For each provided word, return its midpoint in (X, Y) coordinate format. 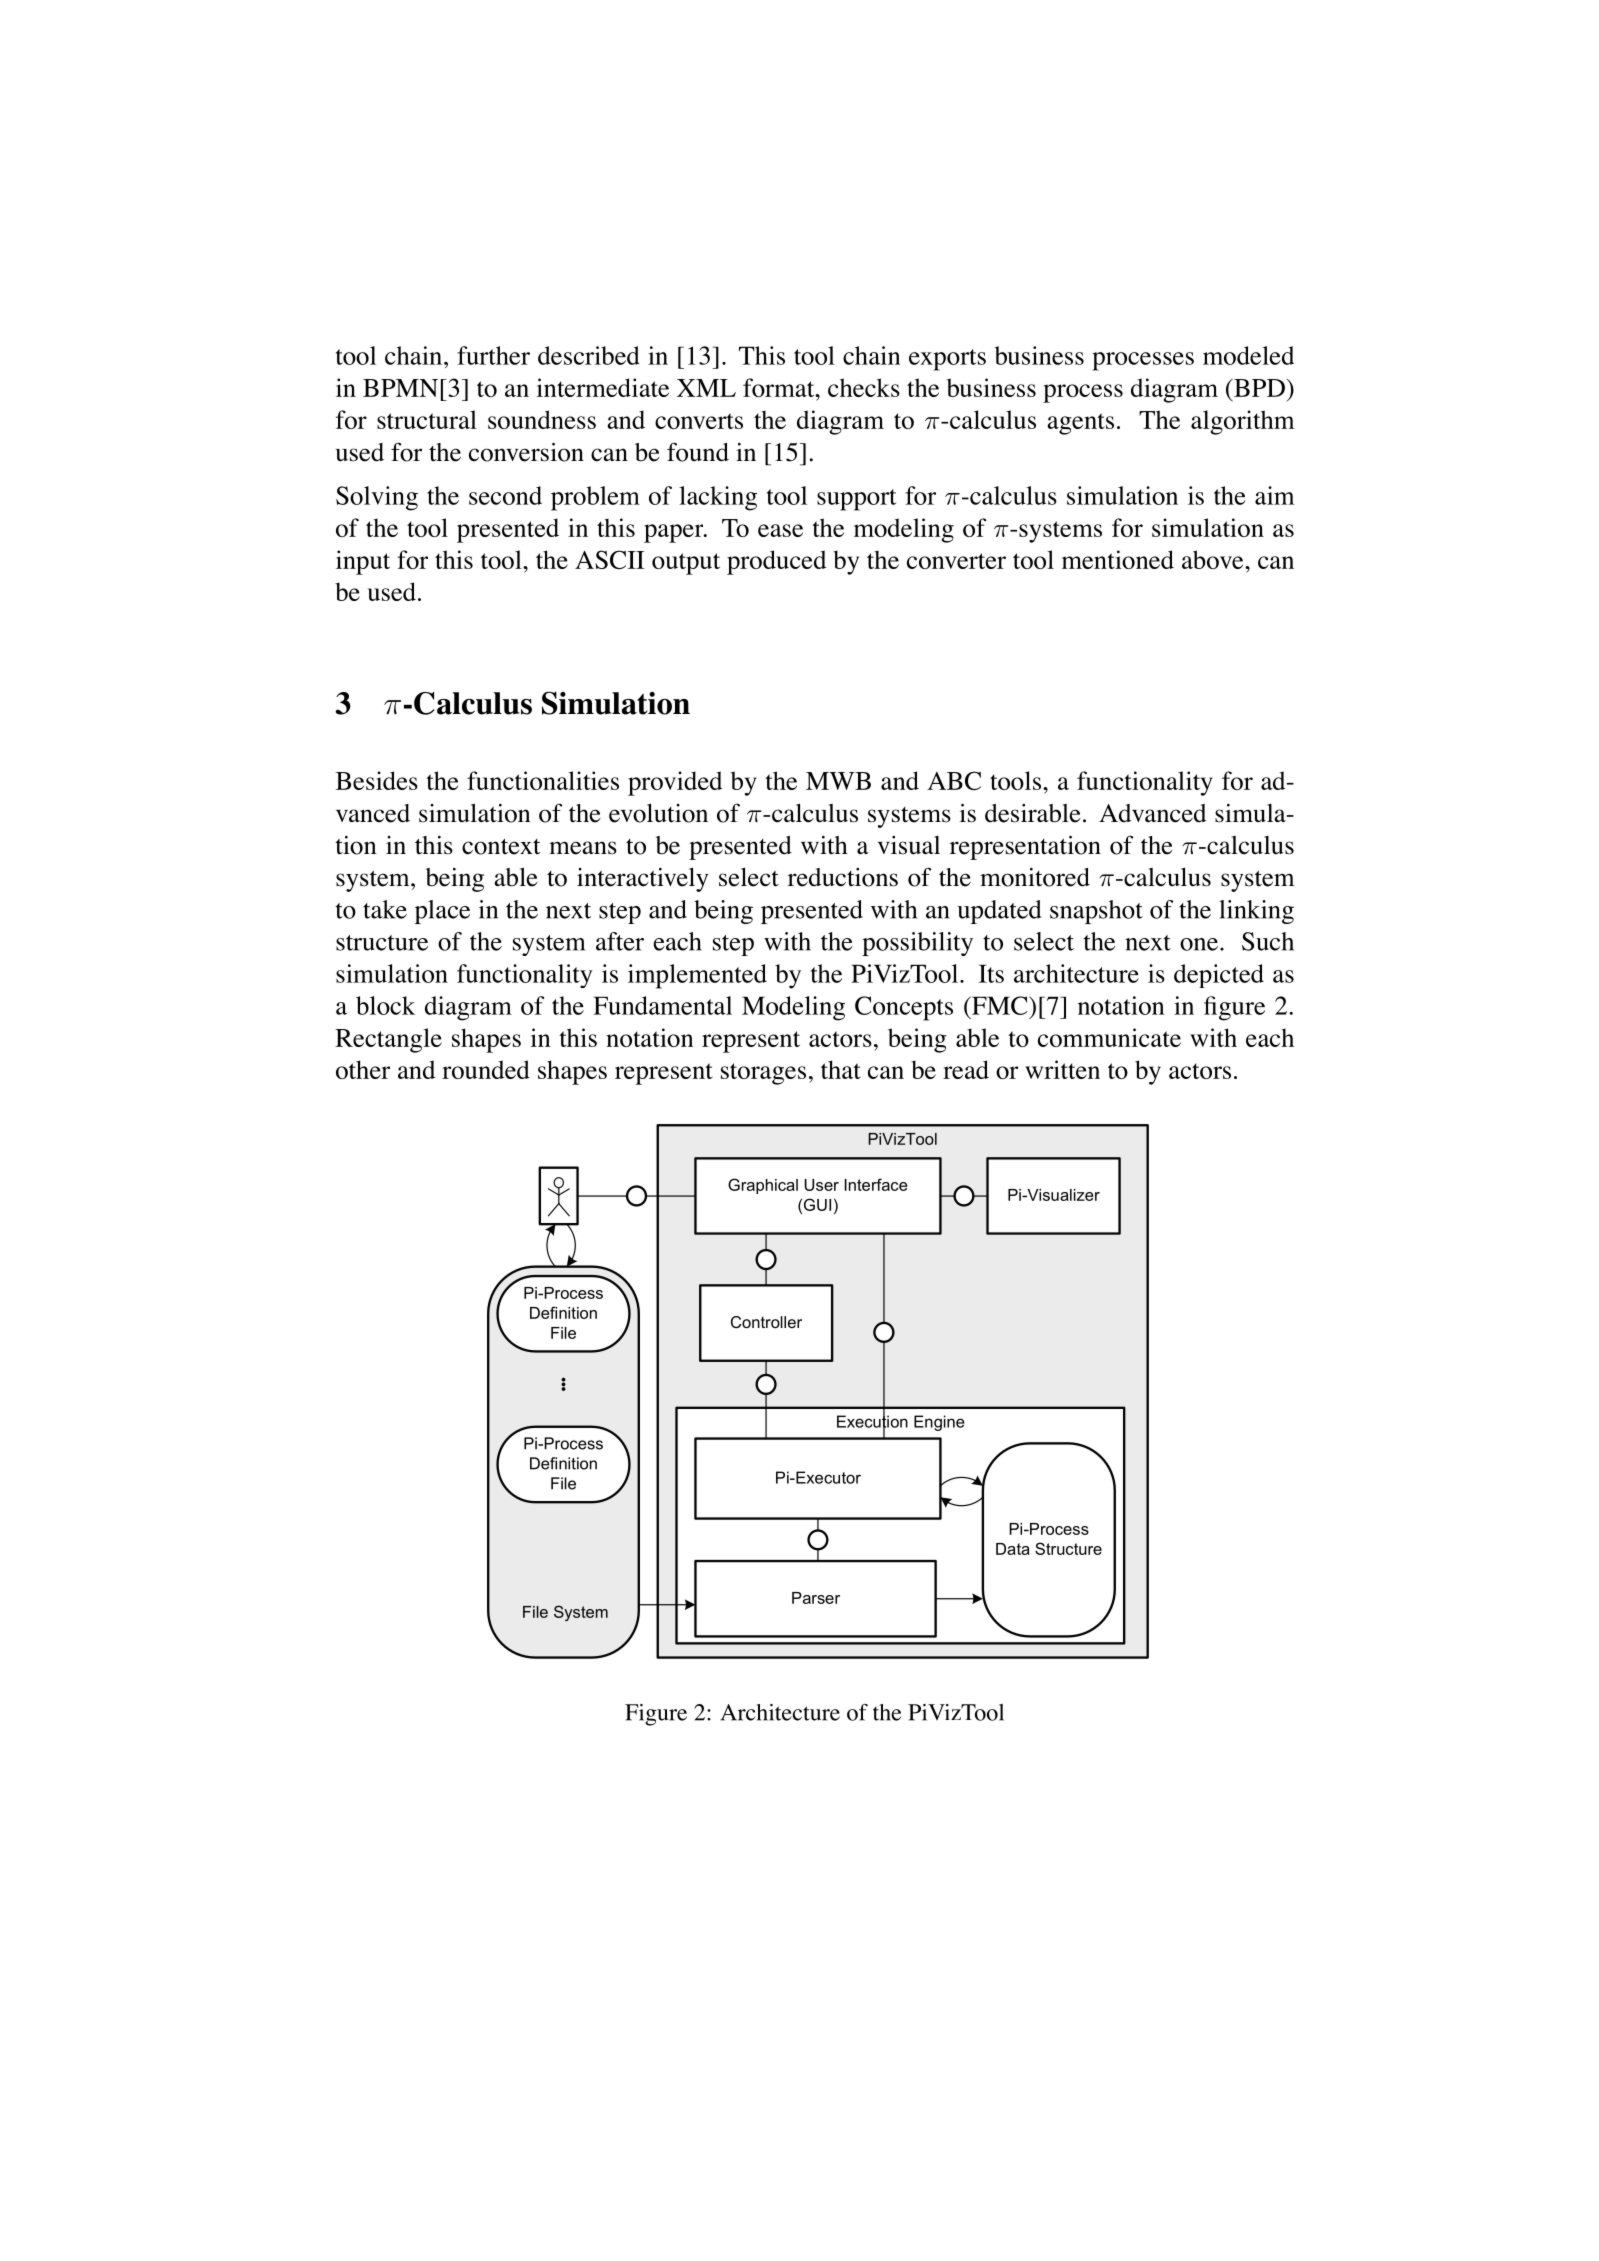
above (1214, 559)
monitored (1035, 877)
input (363, 562)
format (780, 387)
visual (909, 845)
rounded (486, 1069)
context (501, 846)
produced (776, 562)
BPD (1258, 388)
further (493, 355)
